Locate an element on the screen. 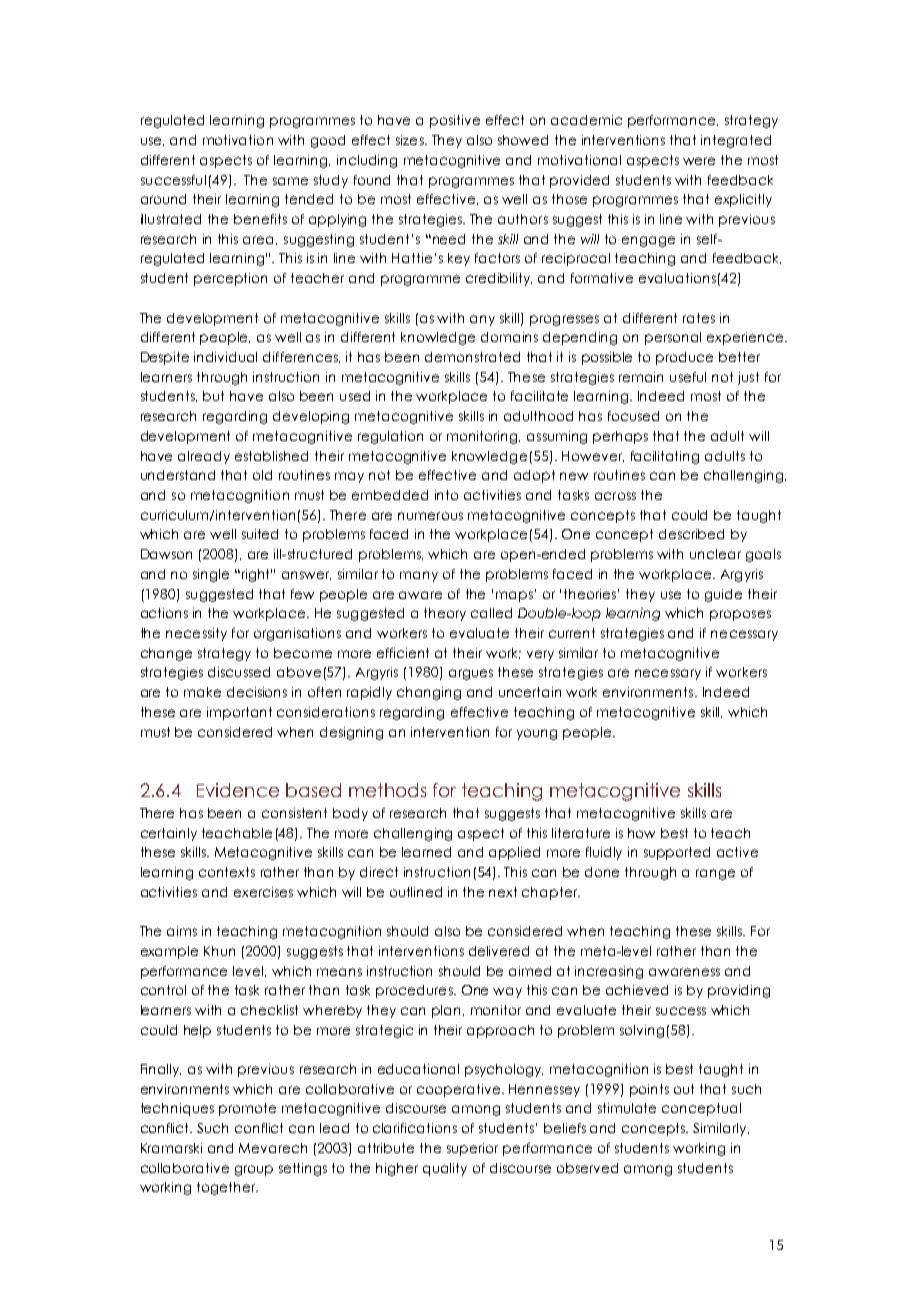 This screenshot has width=924, height=1308. discussed is located at coordinates (239, 672).
